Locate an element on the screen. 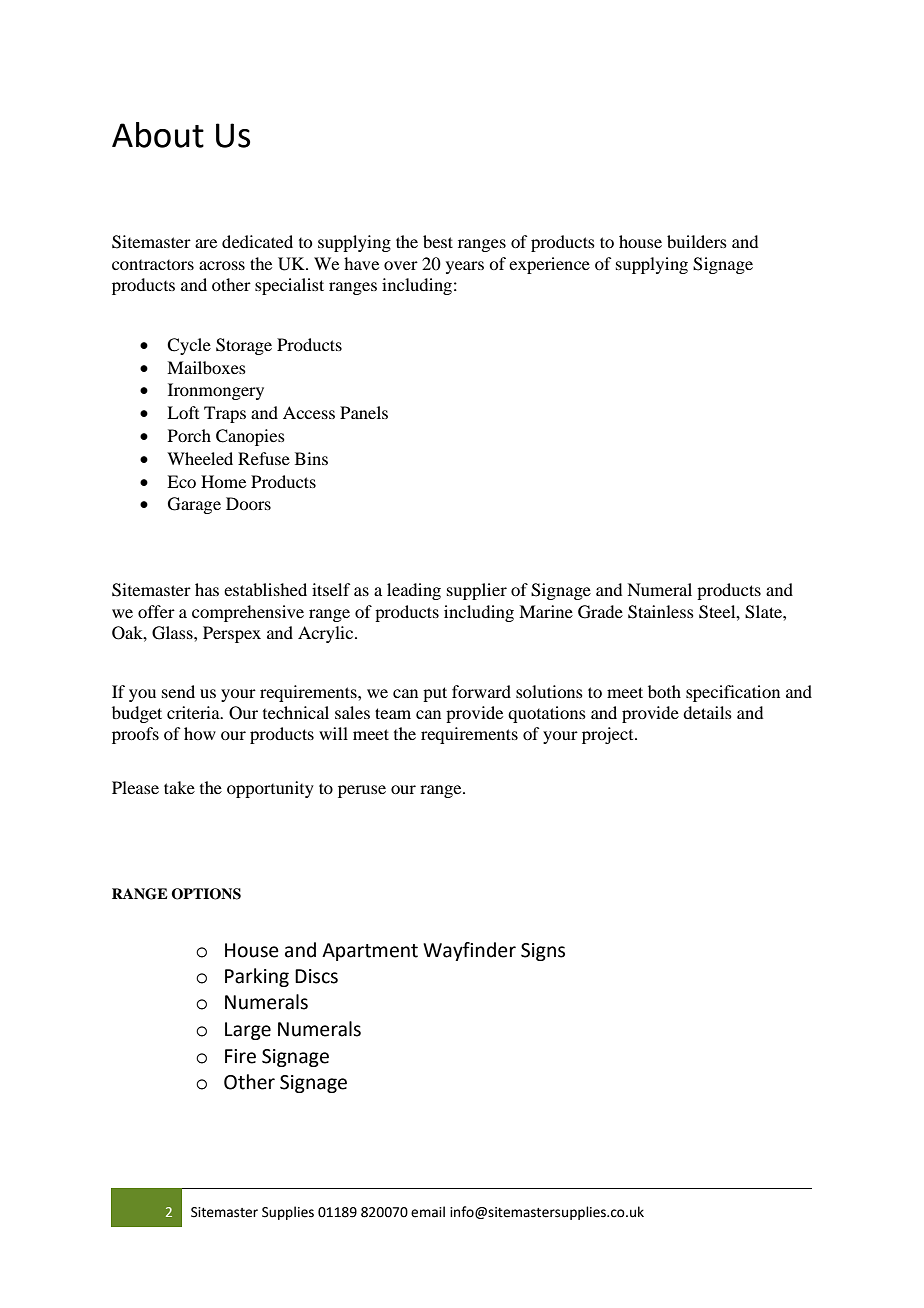  builders is located at coordinates (697, 241).
